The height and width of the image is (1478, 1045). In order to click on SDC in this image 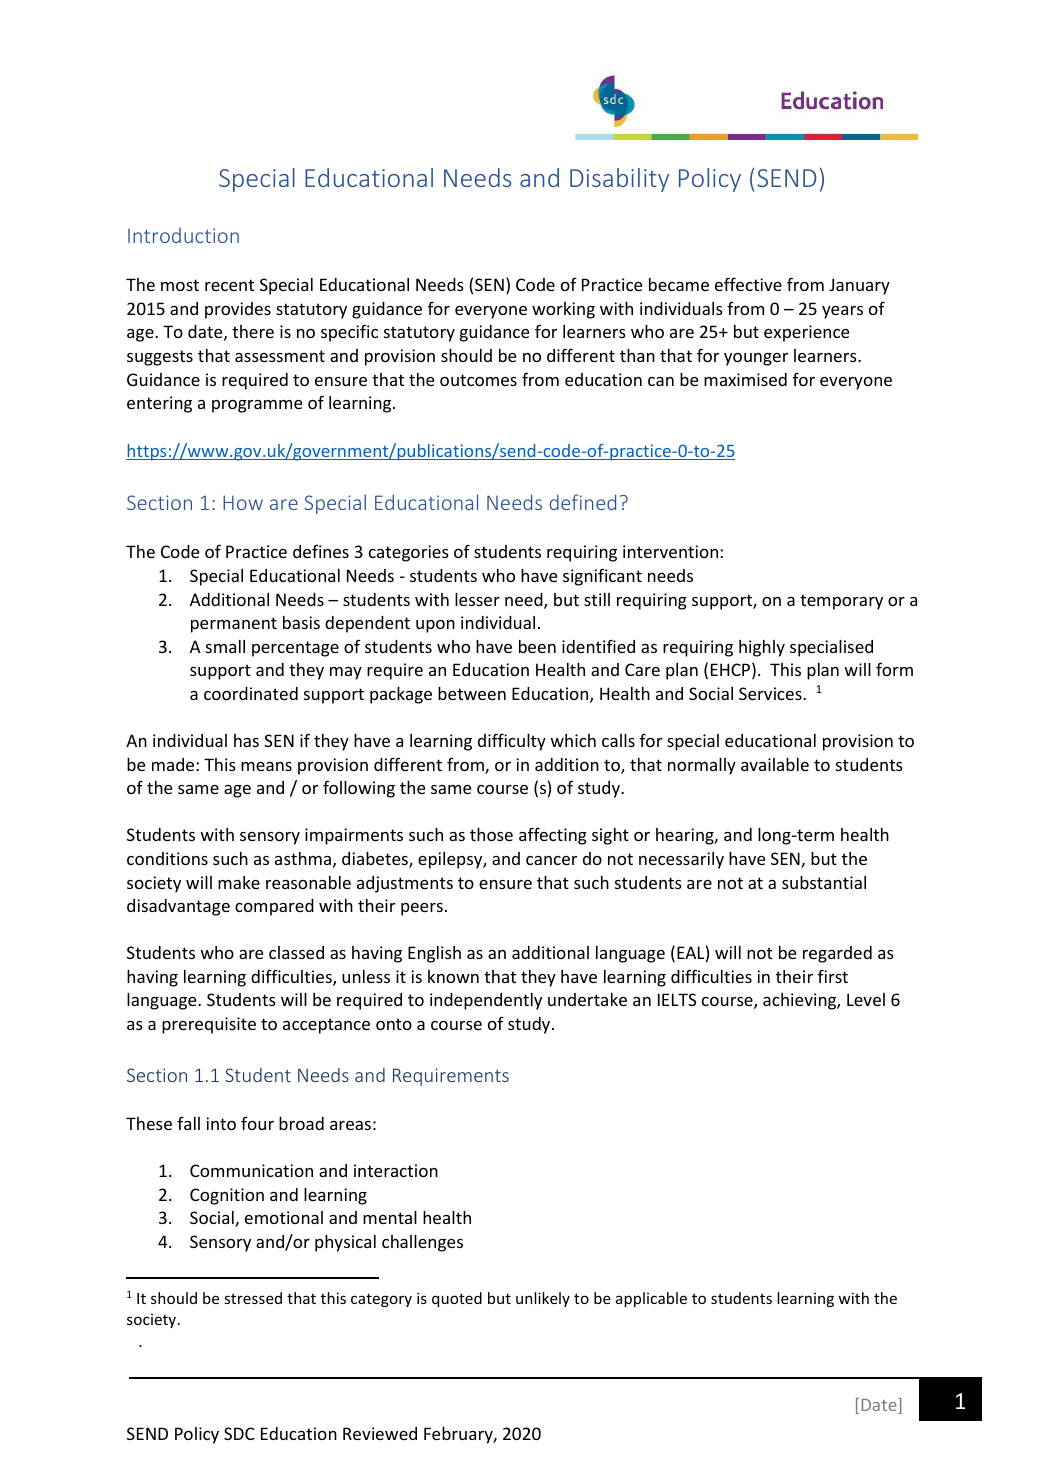, I will do `click(239, 1433)`.
